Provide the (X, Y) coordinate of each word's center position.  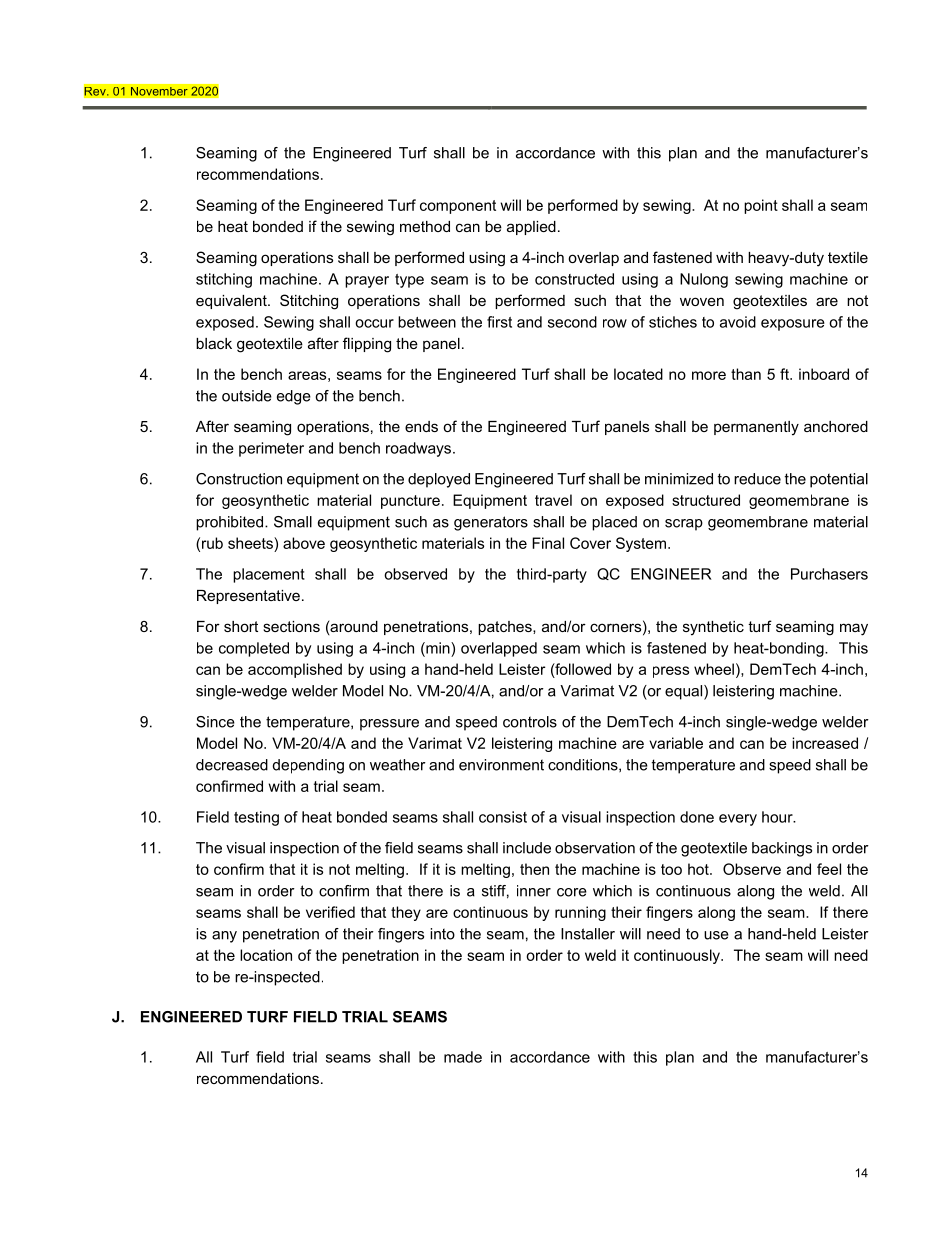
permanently (756, 428)
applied (531, 228)
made (463, 1057)
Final (548, 543)
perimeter (271, 449)
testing (256, 818)
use (716, 935)
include (527, 848)
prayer (367, 282)
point (761, 206)
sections (291, 626)
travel (553, 500)
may (854, 629)
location (266, 955)
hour (778, 817)
